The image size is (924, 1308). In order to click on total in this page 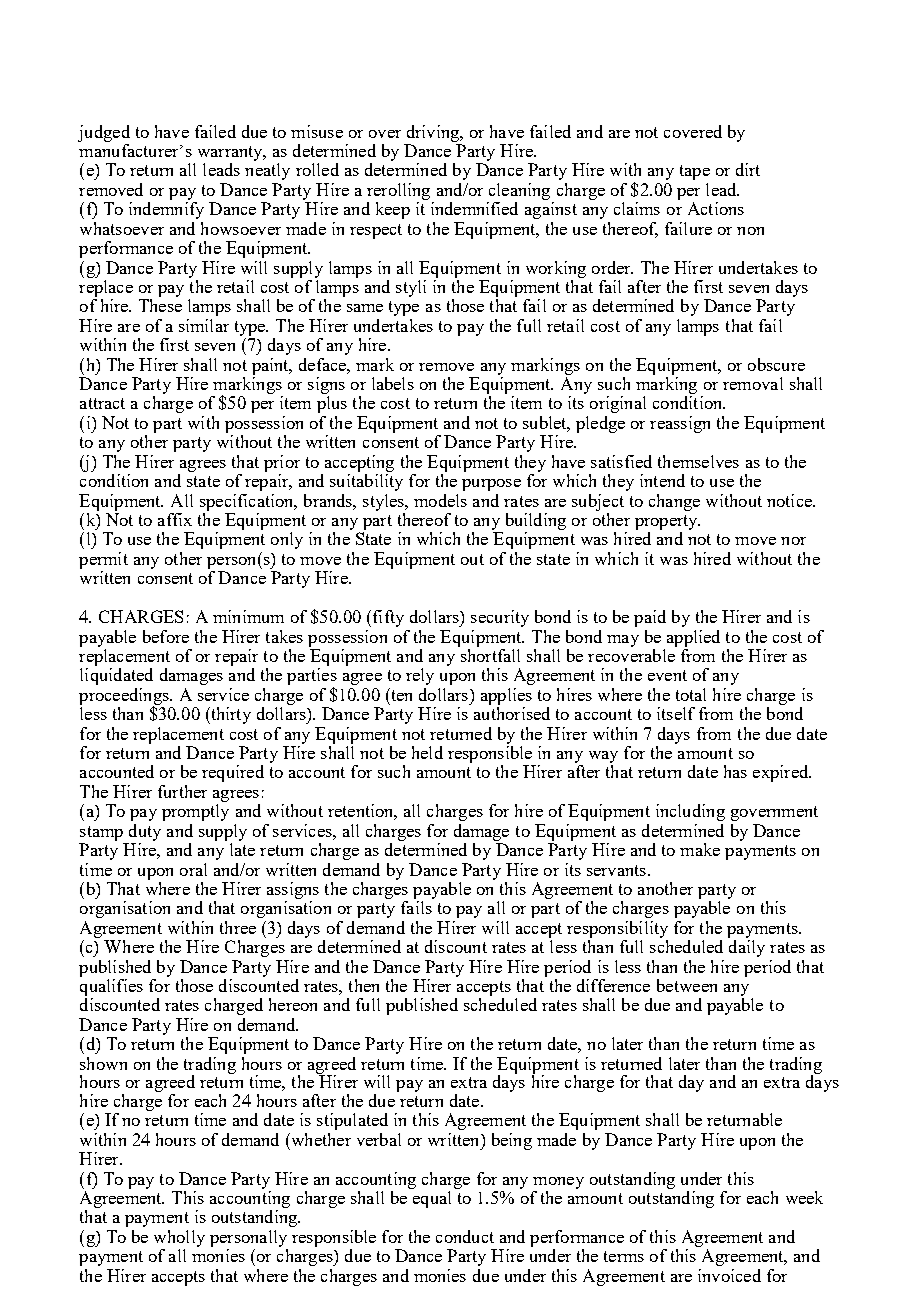, I will do `click(691, 694)`.
